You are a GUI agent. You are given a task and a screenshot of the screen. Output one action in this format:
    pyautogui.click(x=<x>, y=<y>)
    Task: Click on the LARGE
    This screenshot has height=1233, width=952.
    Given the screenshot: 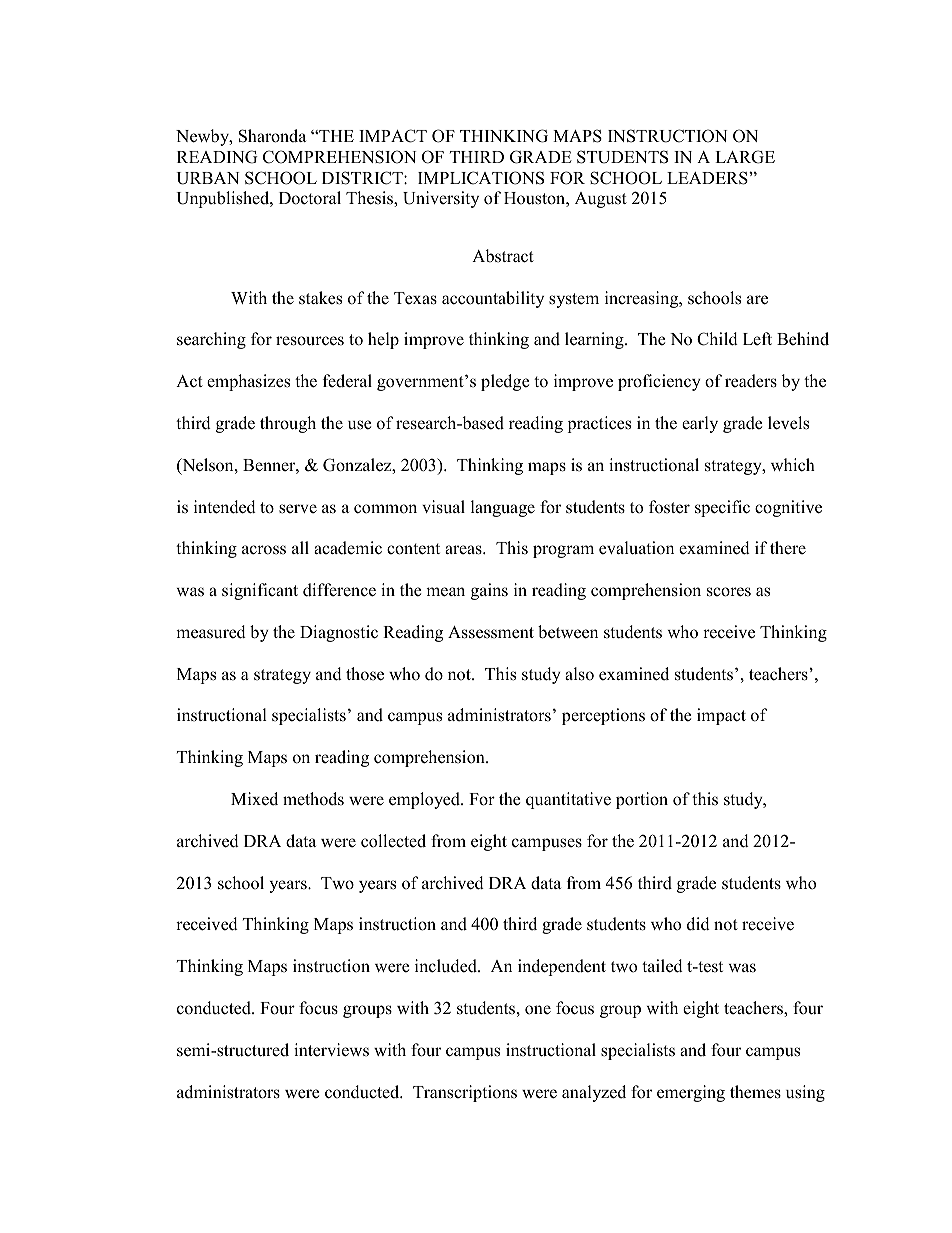 What is the action you would take?
    pyautogui.click(x=745, y=157)
